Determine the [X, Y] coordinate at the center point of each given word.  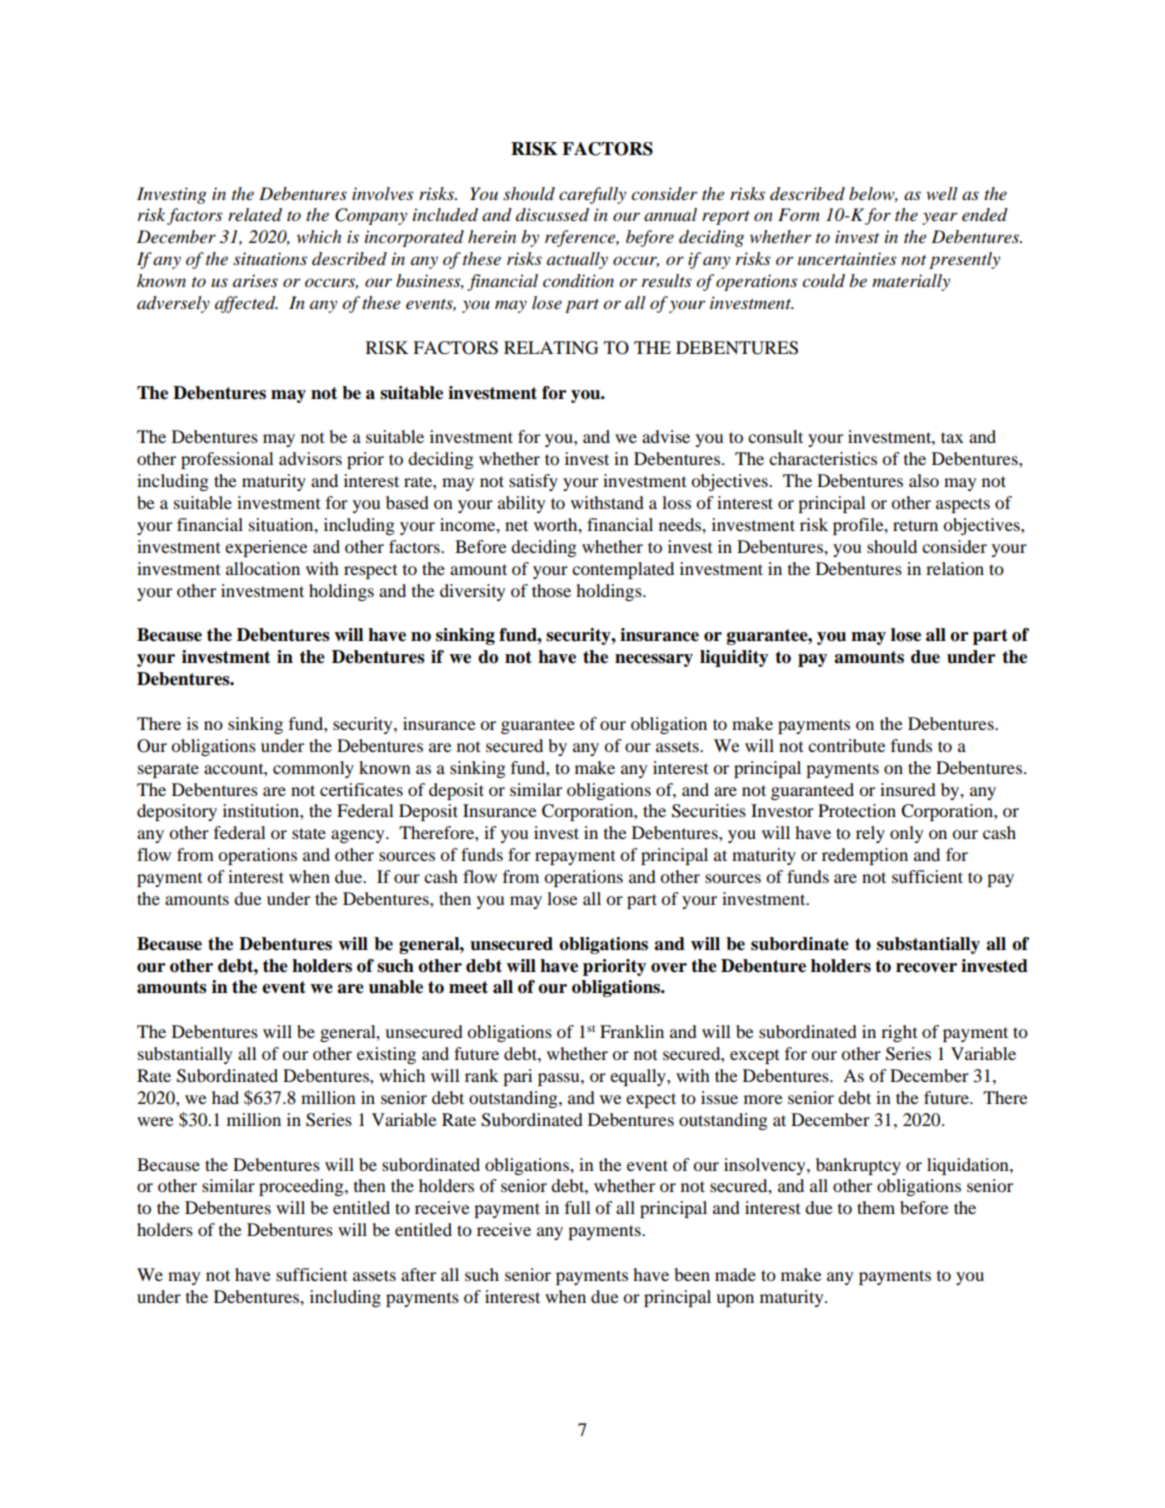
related [255, 215]
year [940, 218]
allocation [263, 568]
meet [468, 987]
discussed [552, 215]
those [551, 590]
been [692, 1274]
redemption [865, 856]
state [309, 833]
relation [955, 568]
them [876, 1207]
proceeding [302, 1187]
